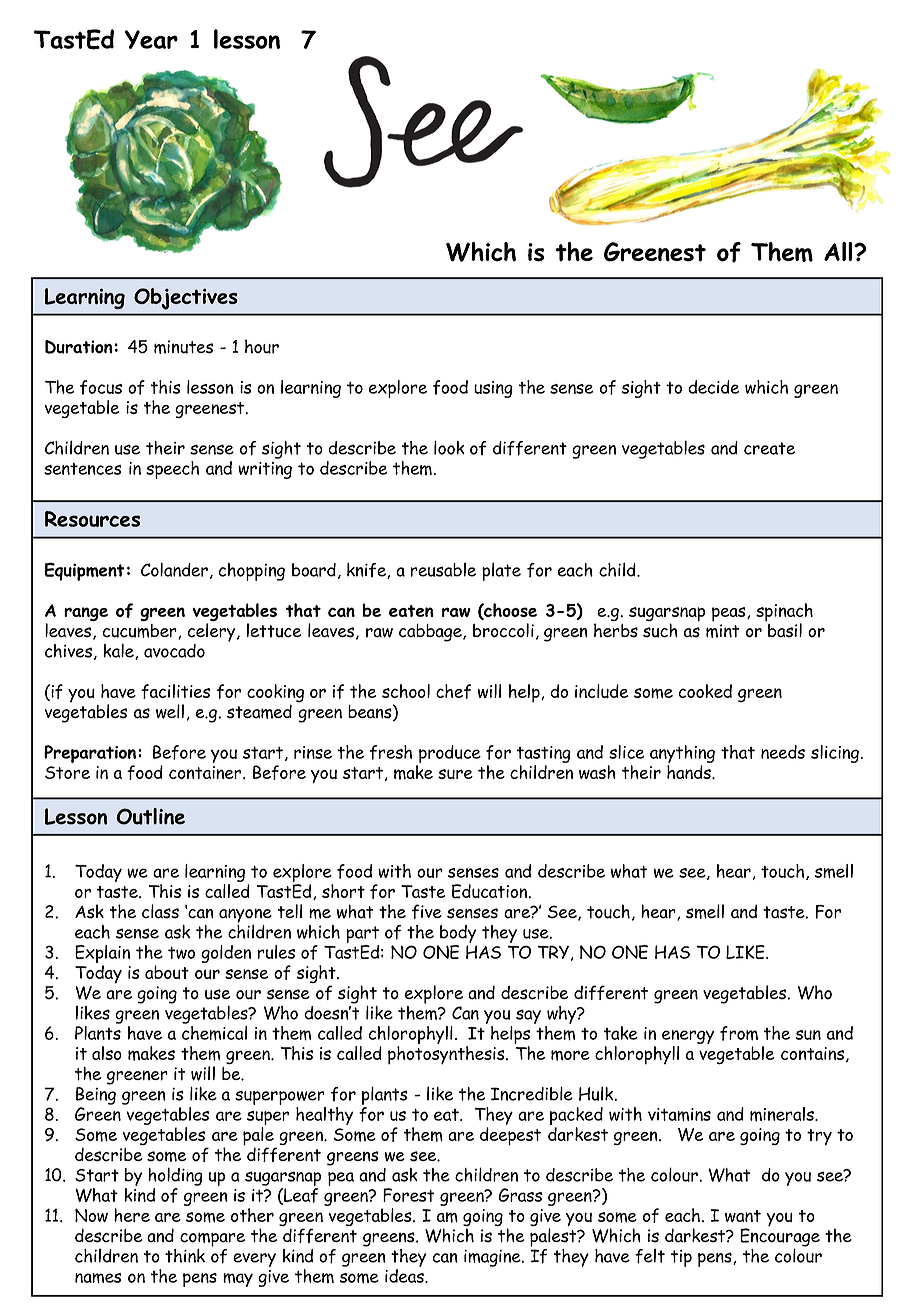  Describe the element at coordinates (713, 387) in the page. I see `decide` at that location.
